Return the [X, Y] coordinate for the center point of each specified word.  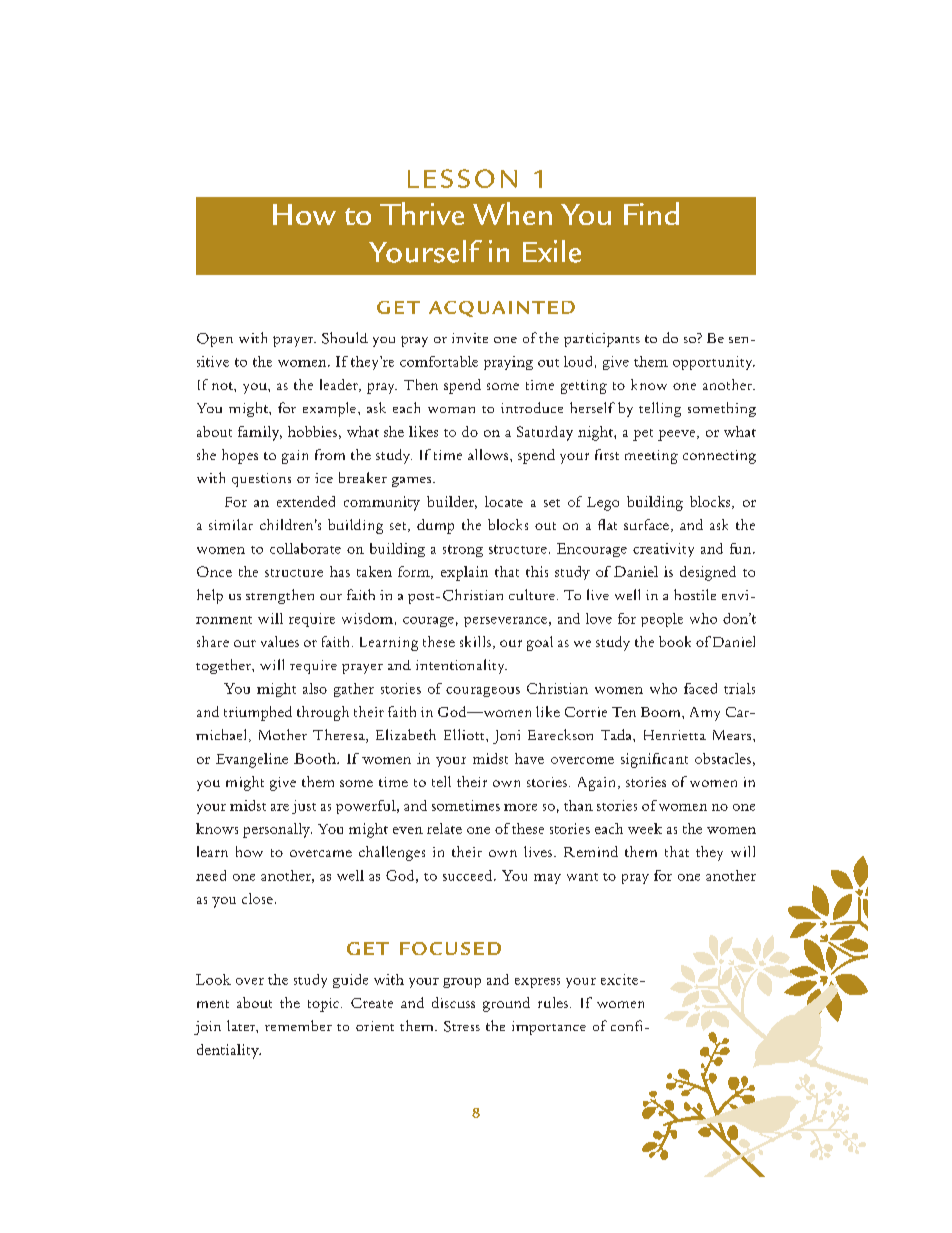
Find [651, 213]
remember [298, 1025]
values [280, 641]
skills [475, 641]
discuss [453, 1002]
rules [553, 1002]
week [645, 828]
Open [215, 340]
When [512, 213]
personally [277, 830]
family [260, 433]
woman [451, 410]
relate [444, 828]
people [662, 620]
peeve [678, 435]
